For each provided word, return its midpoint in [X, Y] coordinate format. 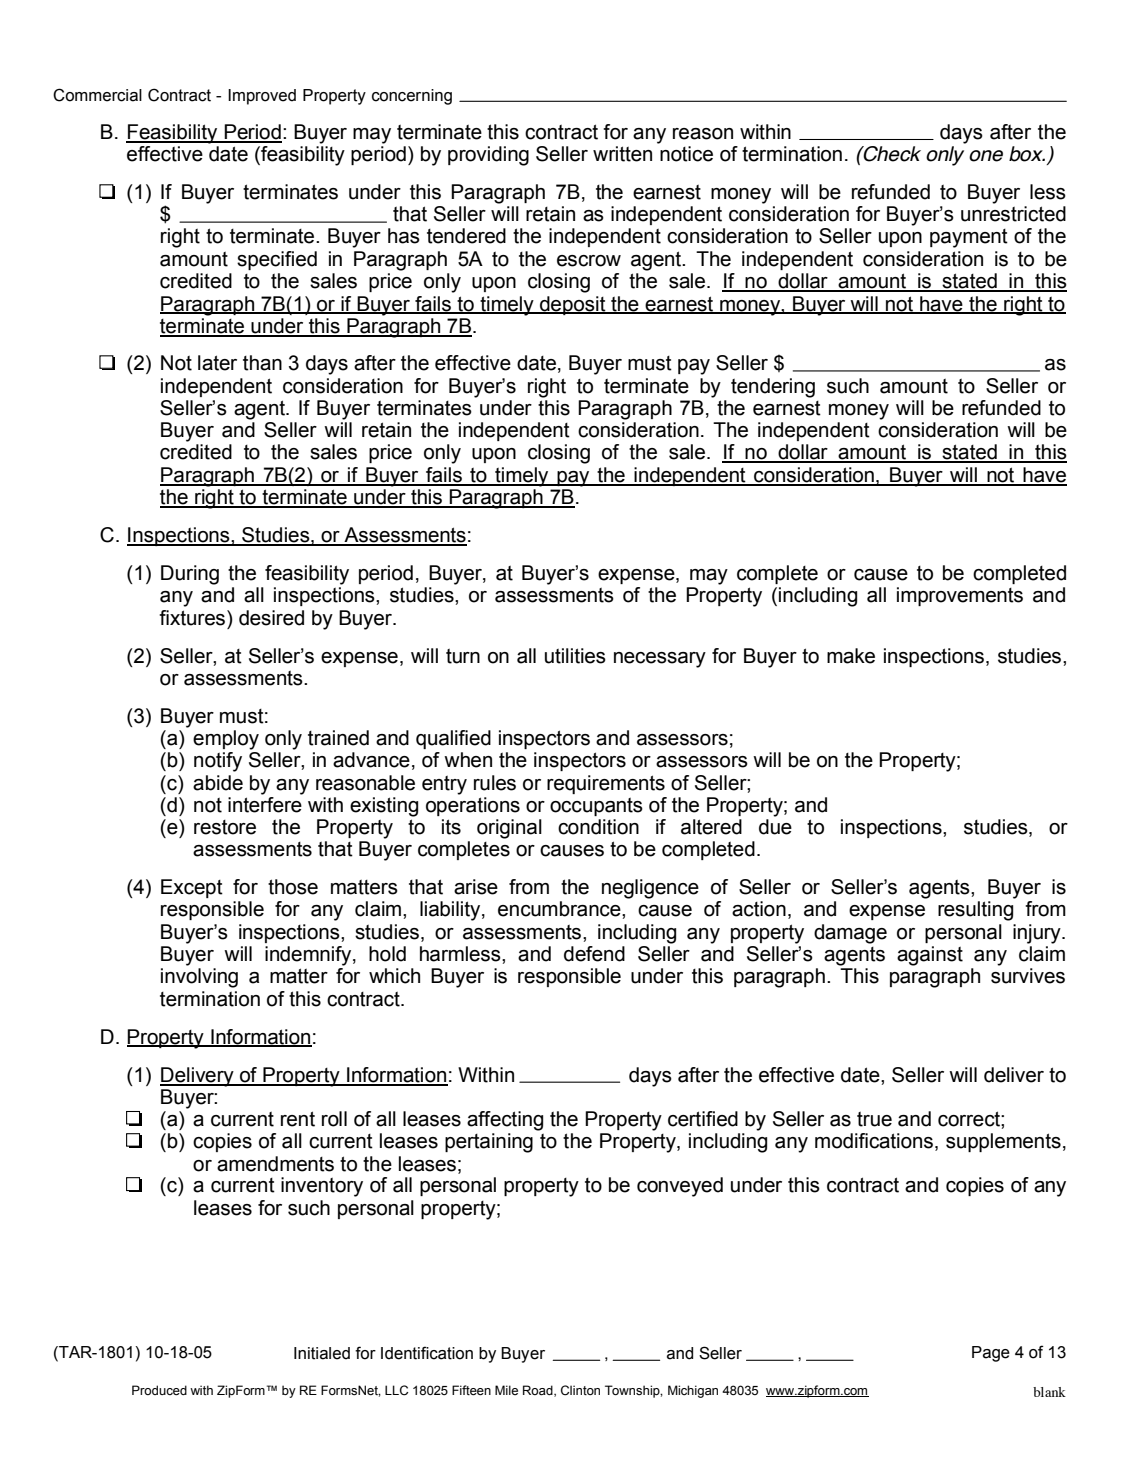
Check [891, 154]
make [851, 656]
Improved [262, 97]
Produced [159, 1390]
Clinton [580, 1390]
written [622, 154]
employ [226, 740]
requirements [606, 784]
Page [991, 1354]
